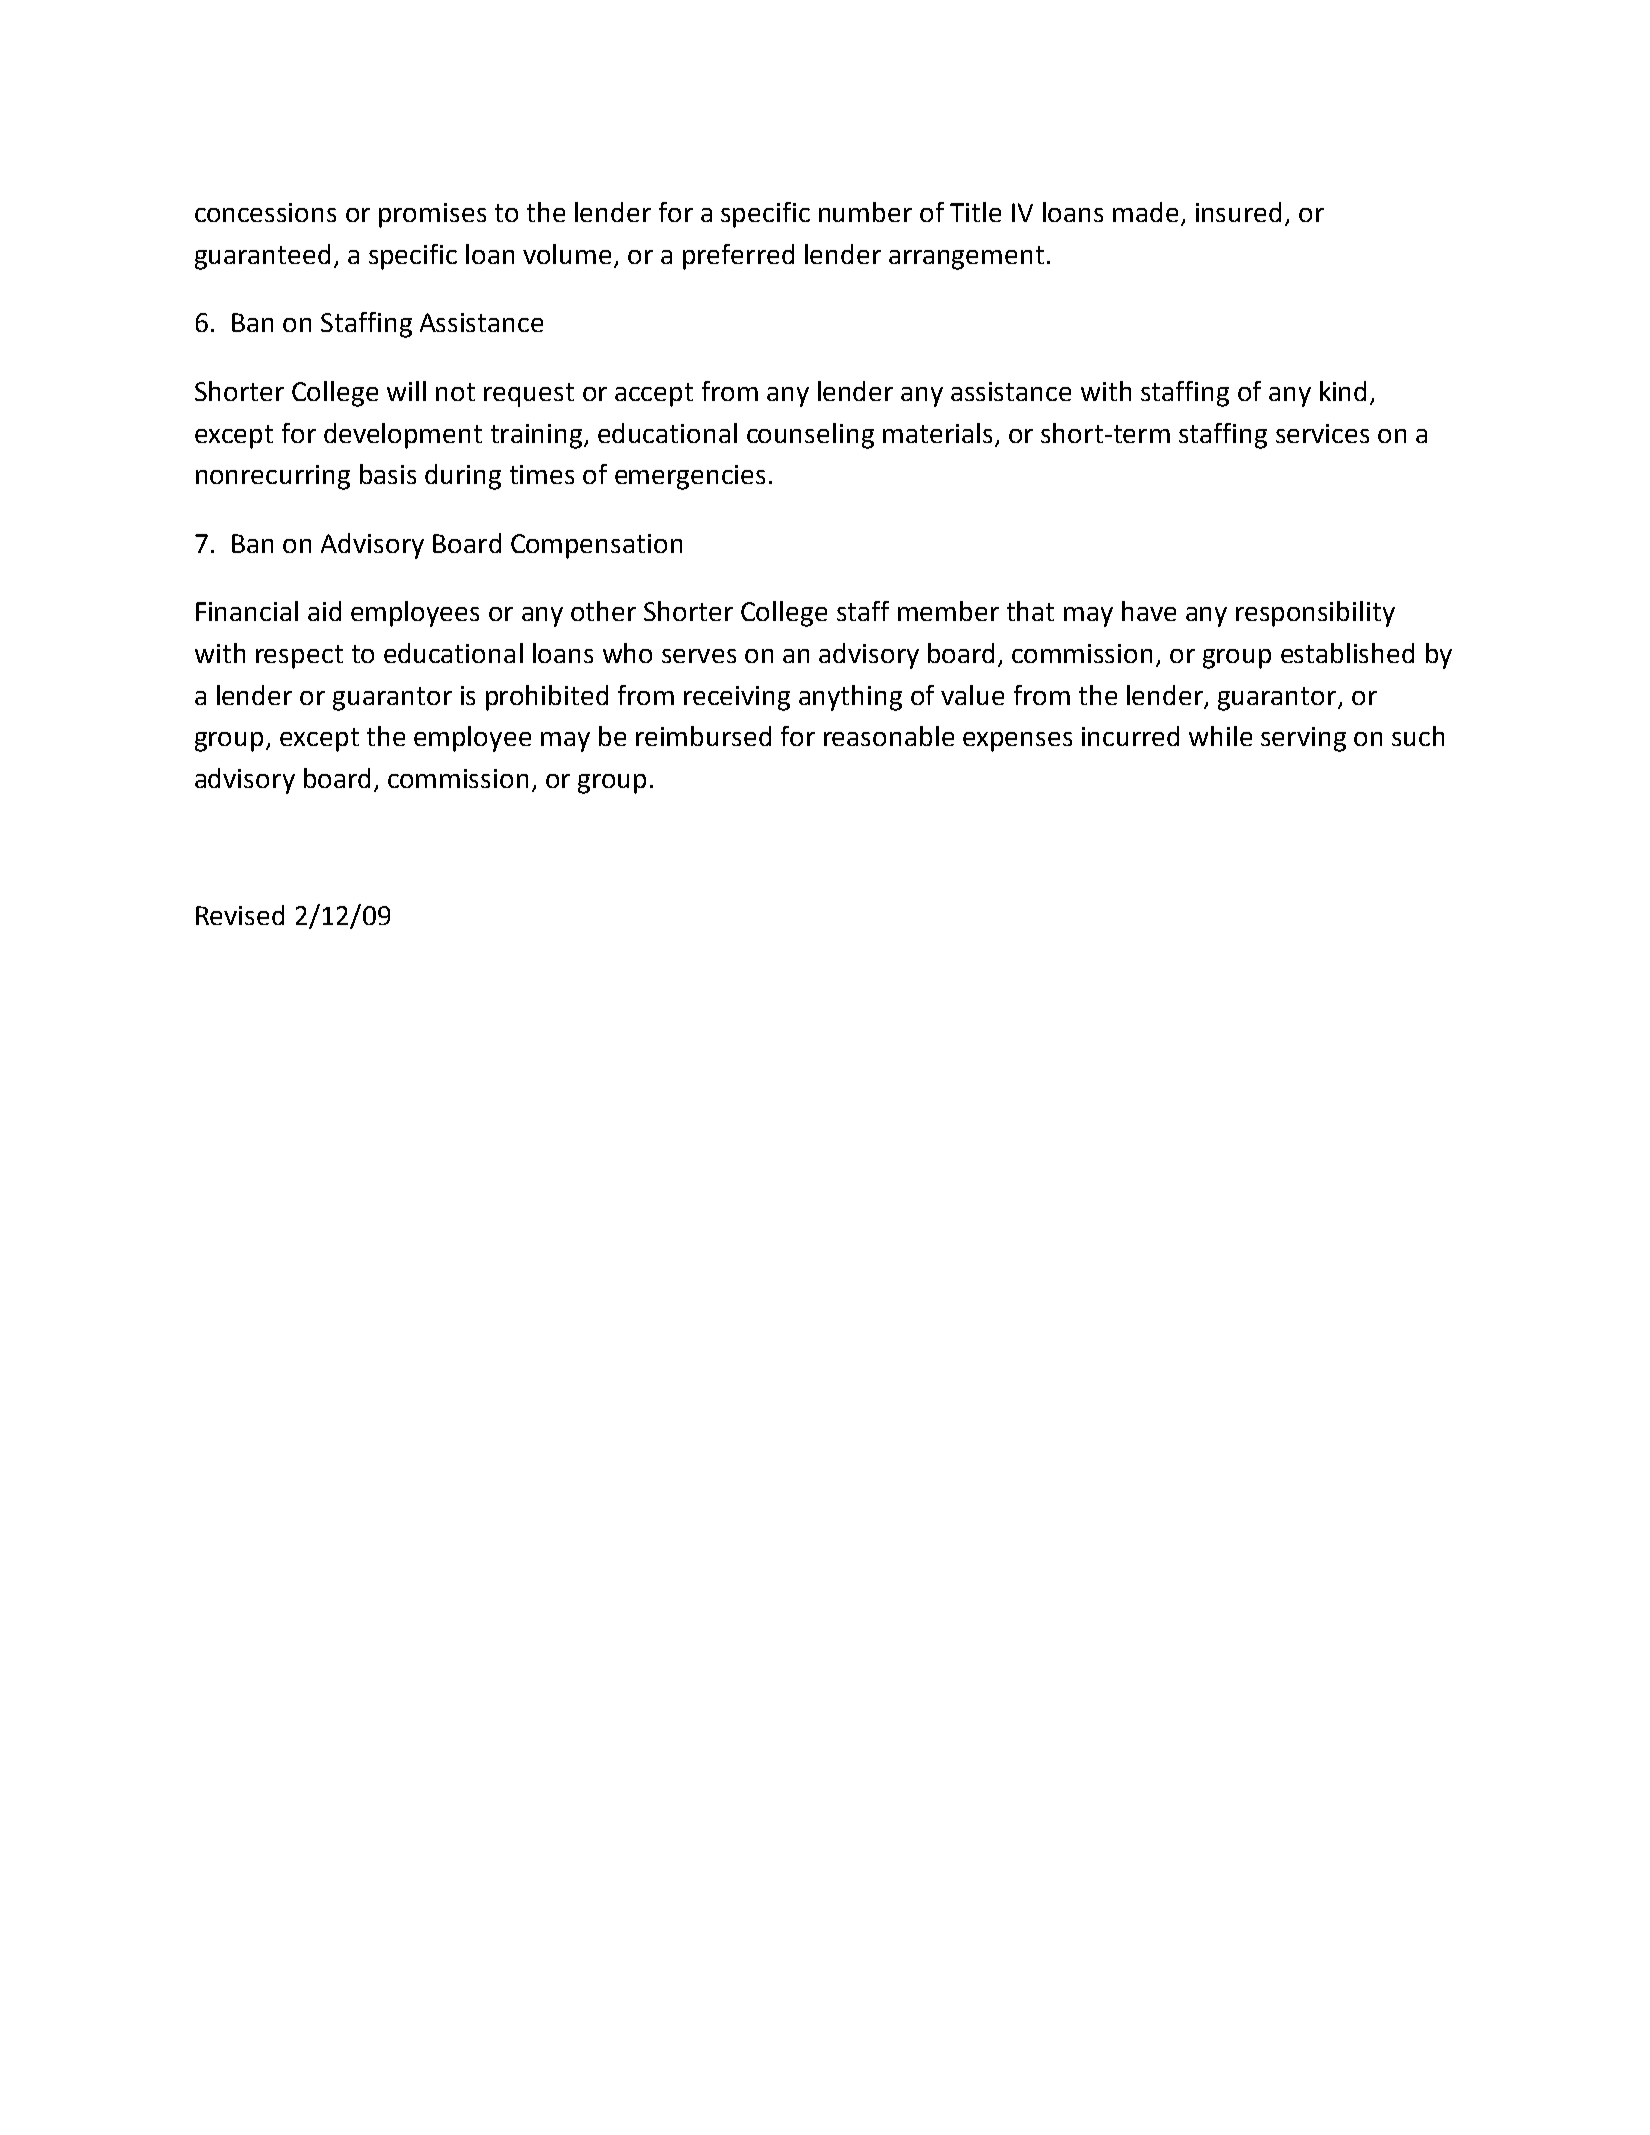 This screenshot has height=2135, width=1650. I want to click on Revised, so click(240, 915).
